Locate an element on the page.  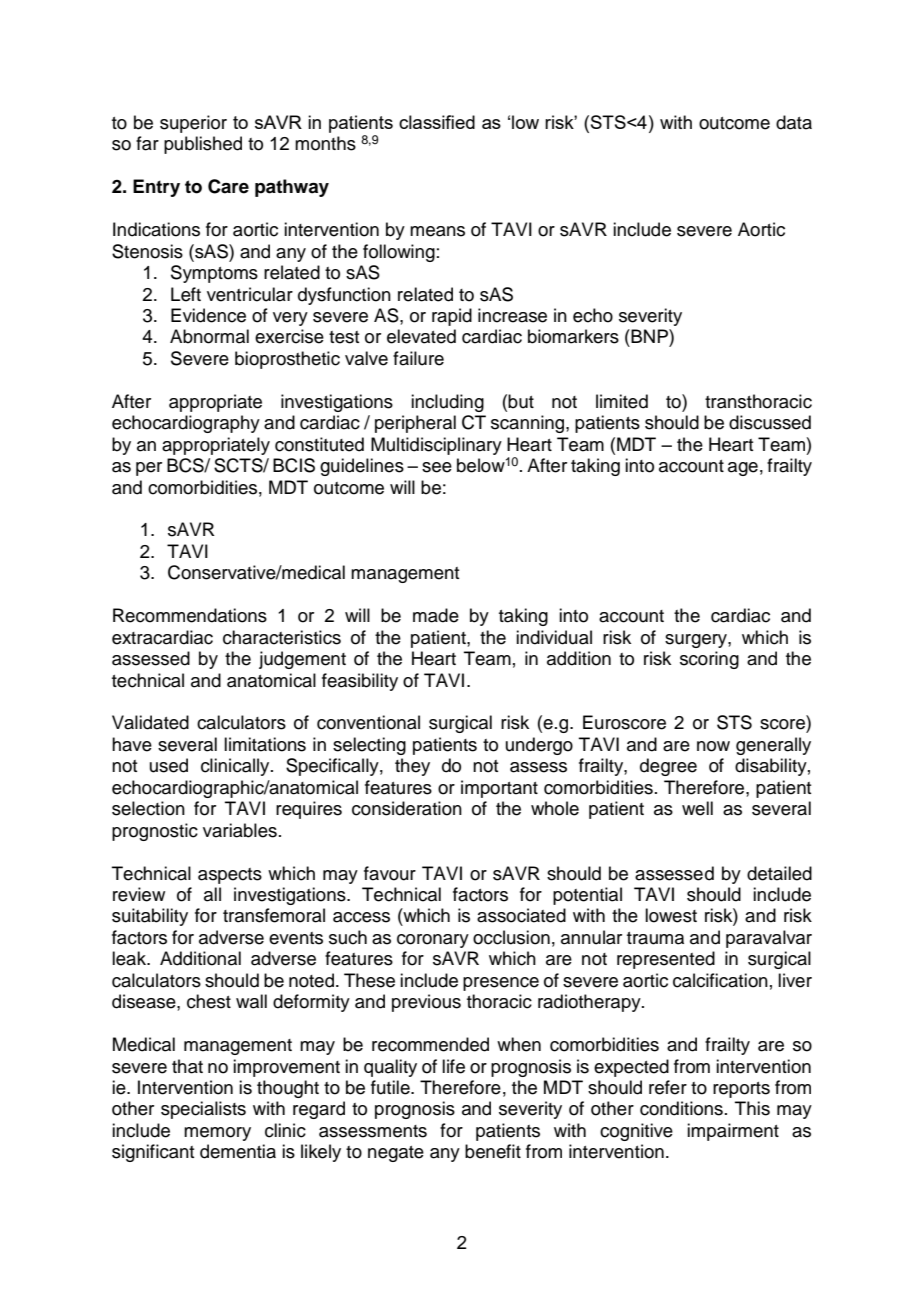
memory is located at coordinates (217, 1134).
